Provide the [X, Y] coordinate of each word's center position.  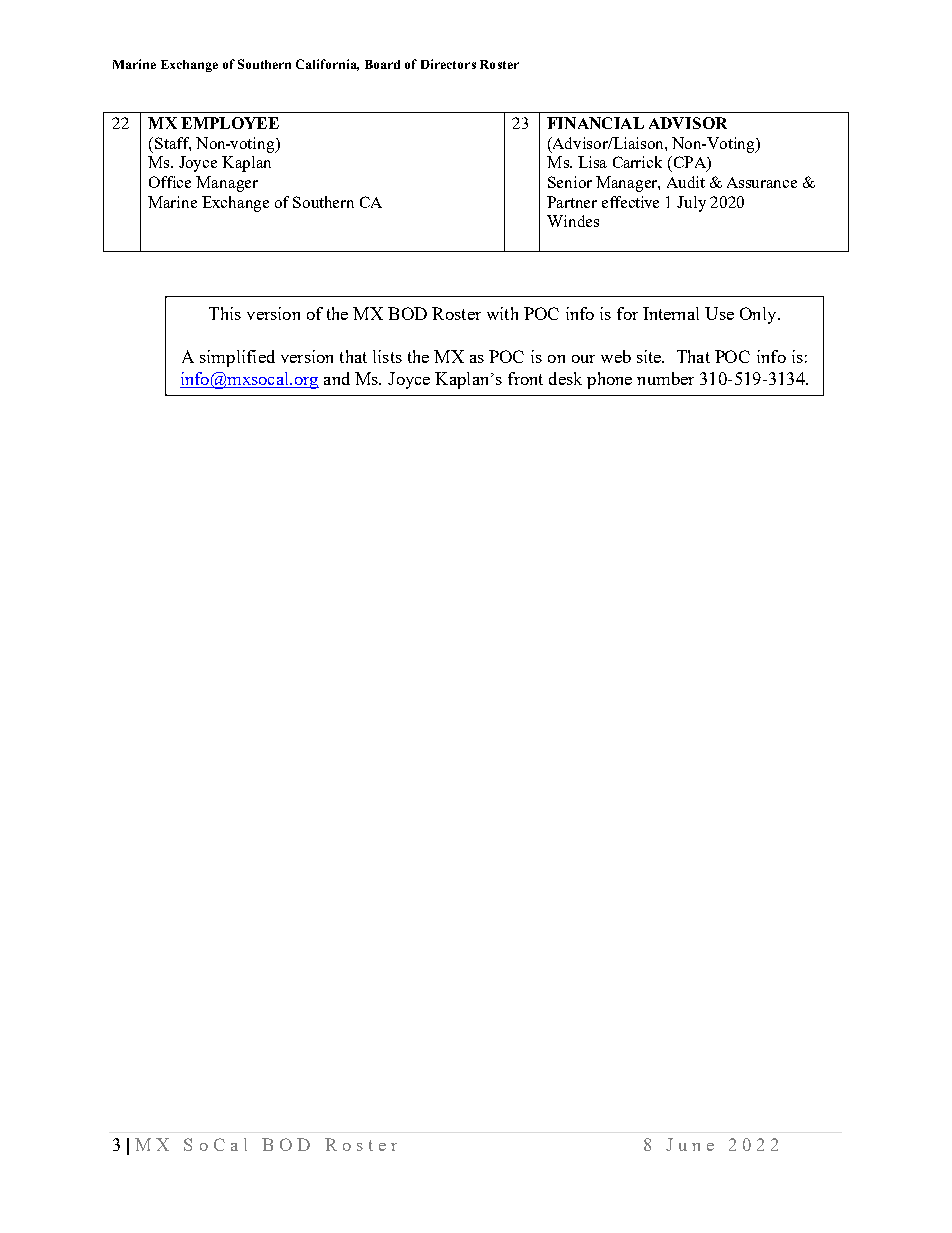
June [690, 1144]
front [525, 378]
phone [609, 380]
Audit [686, 182]
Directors [448, 64]
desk [565, 378]
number [665, 378]
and [337, 378]
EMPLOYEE [230, 123]
